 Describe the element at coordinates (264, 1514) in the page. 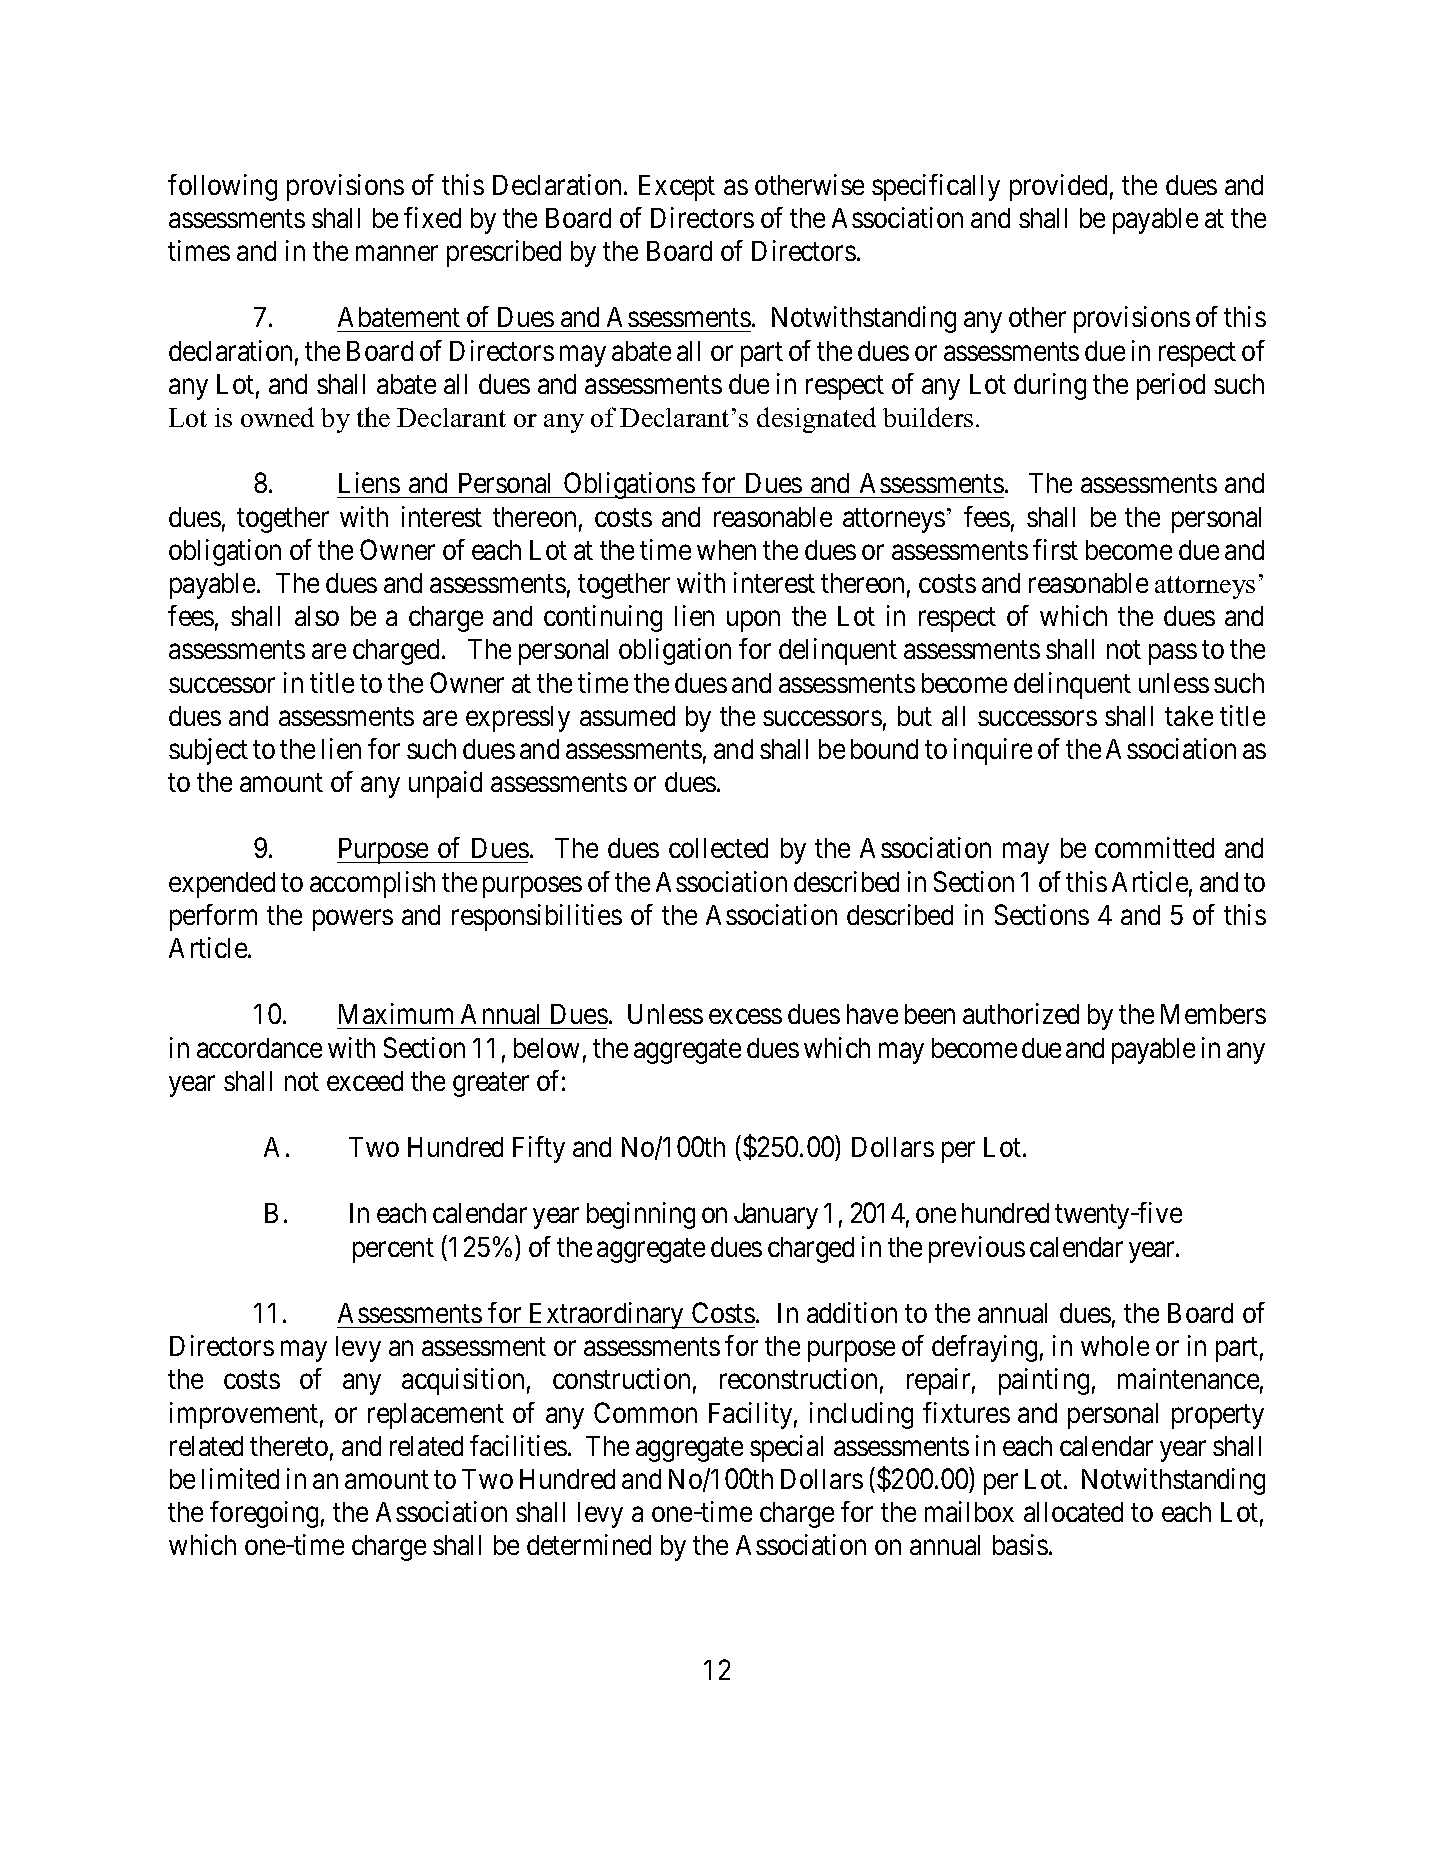

I see `foregoing` at that location.
